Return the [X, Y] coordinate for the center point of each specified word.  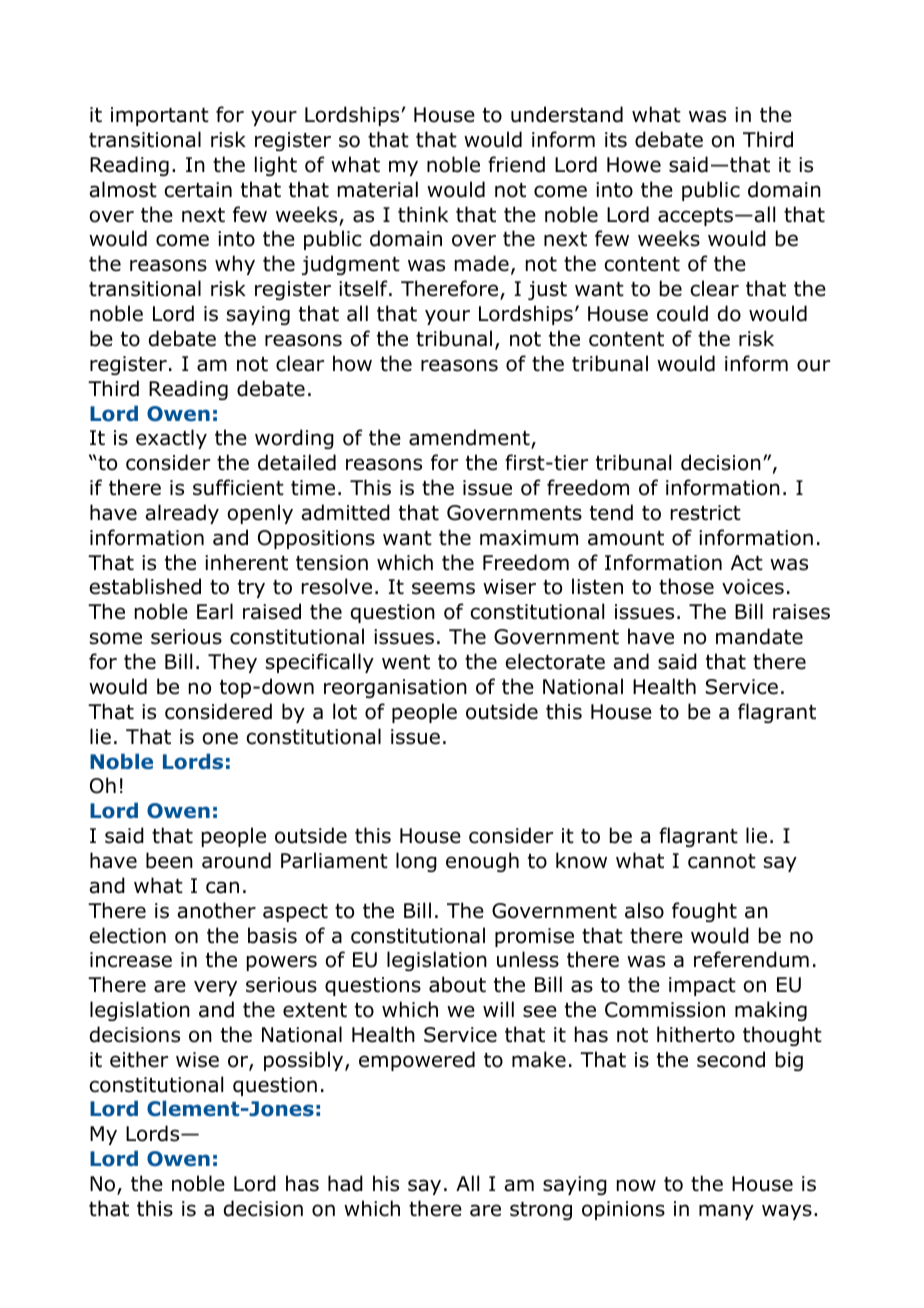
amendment [470, 438]
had [345, 1183]
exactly [171, 439]
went [406, 662]
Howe [634, 165]
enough [482, 862]
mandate [759, 636]
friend [516, 164]
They [232, 663]
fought [704, 912]
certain [198, 190]
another [216, 910]
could [682, 313]
